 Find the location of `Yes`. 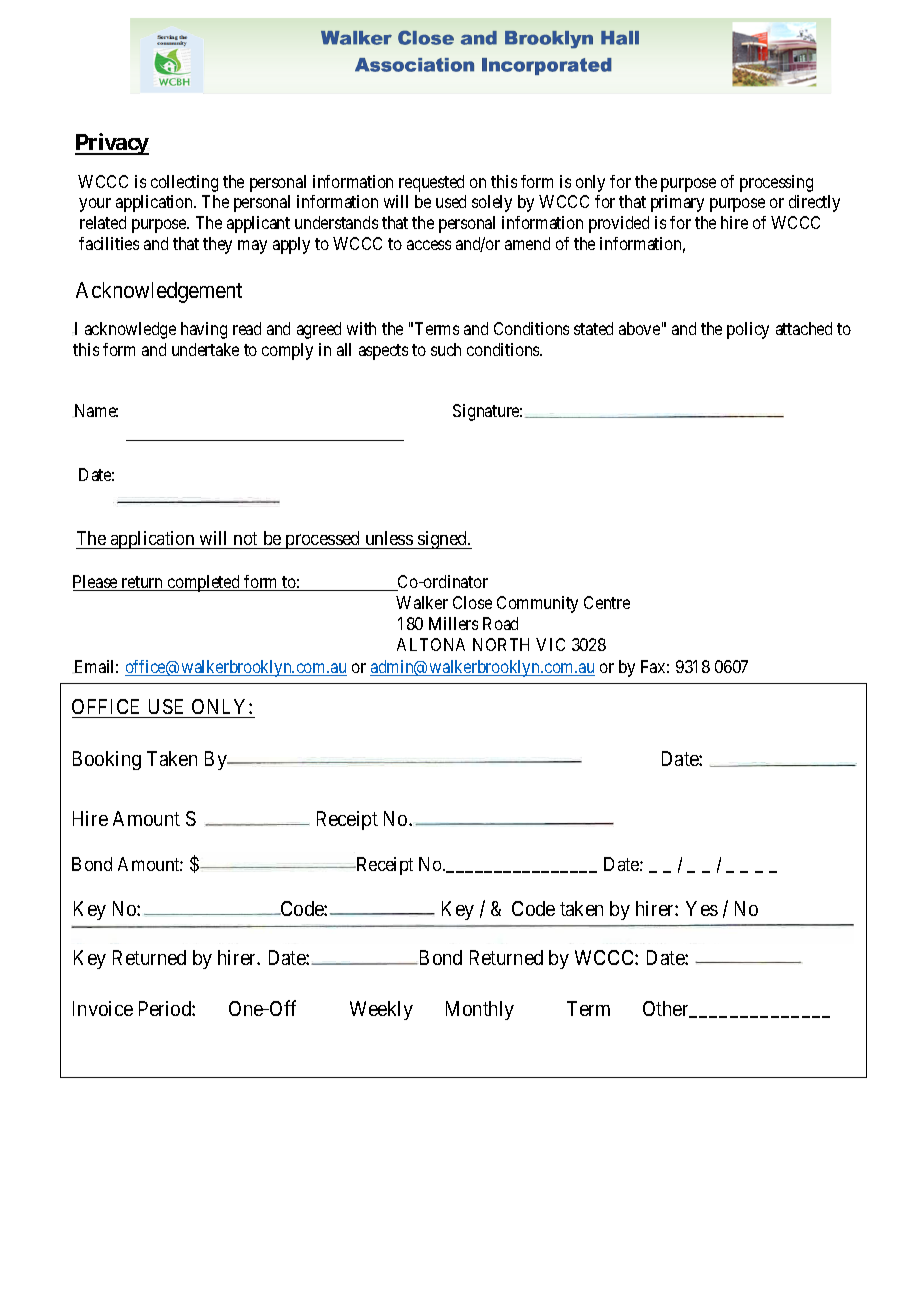

Yes is located at coordinates (702, 908).
